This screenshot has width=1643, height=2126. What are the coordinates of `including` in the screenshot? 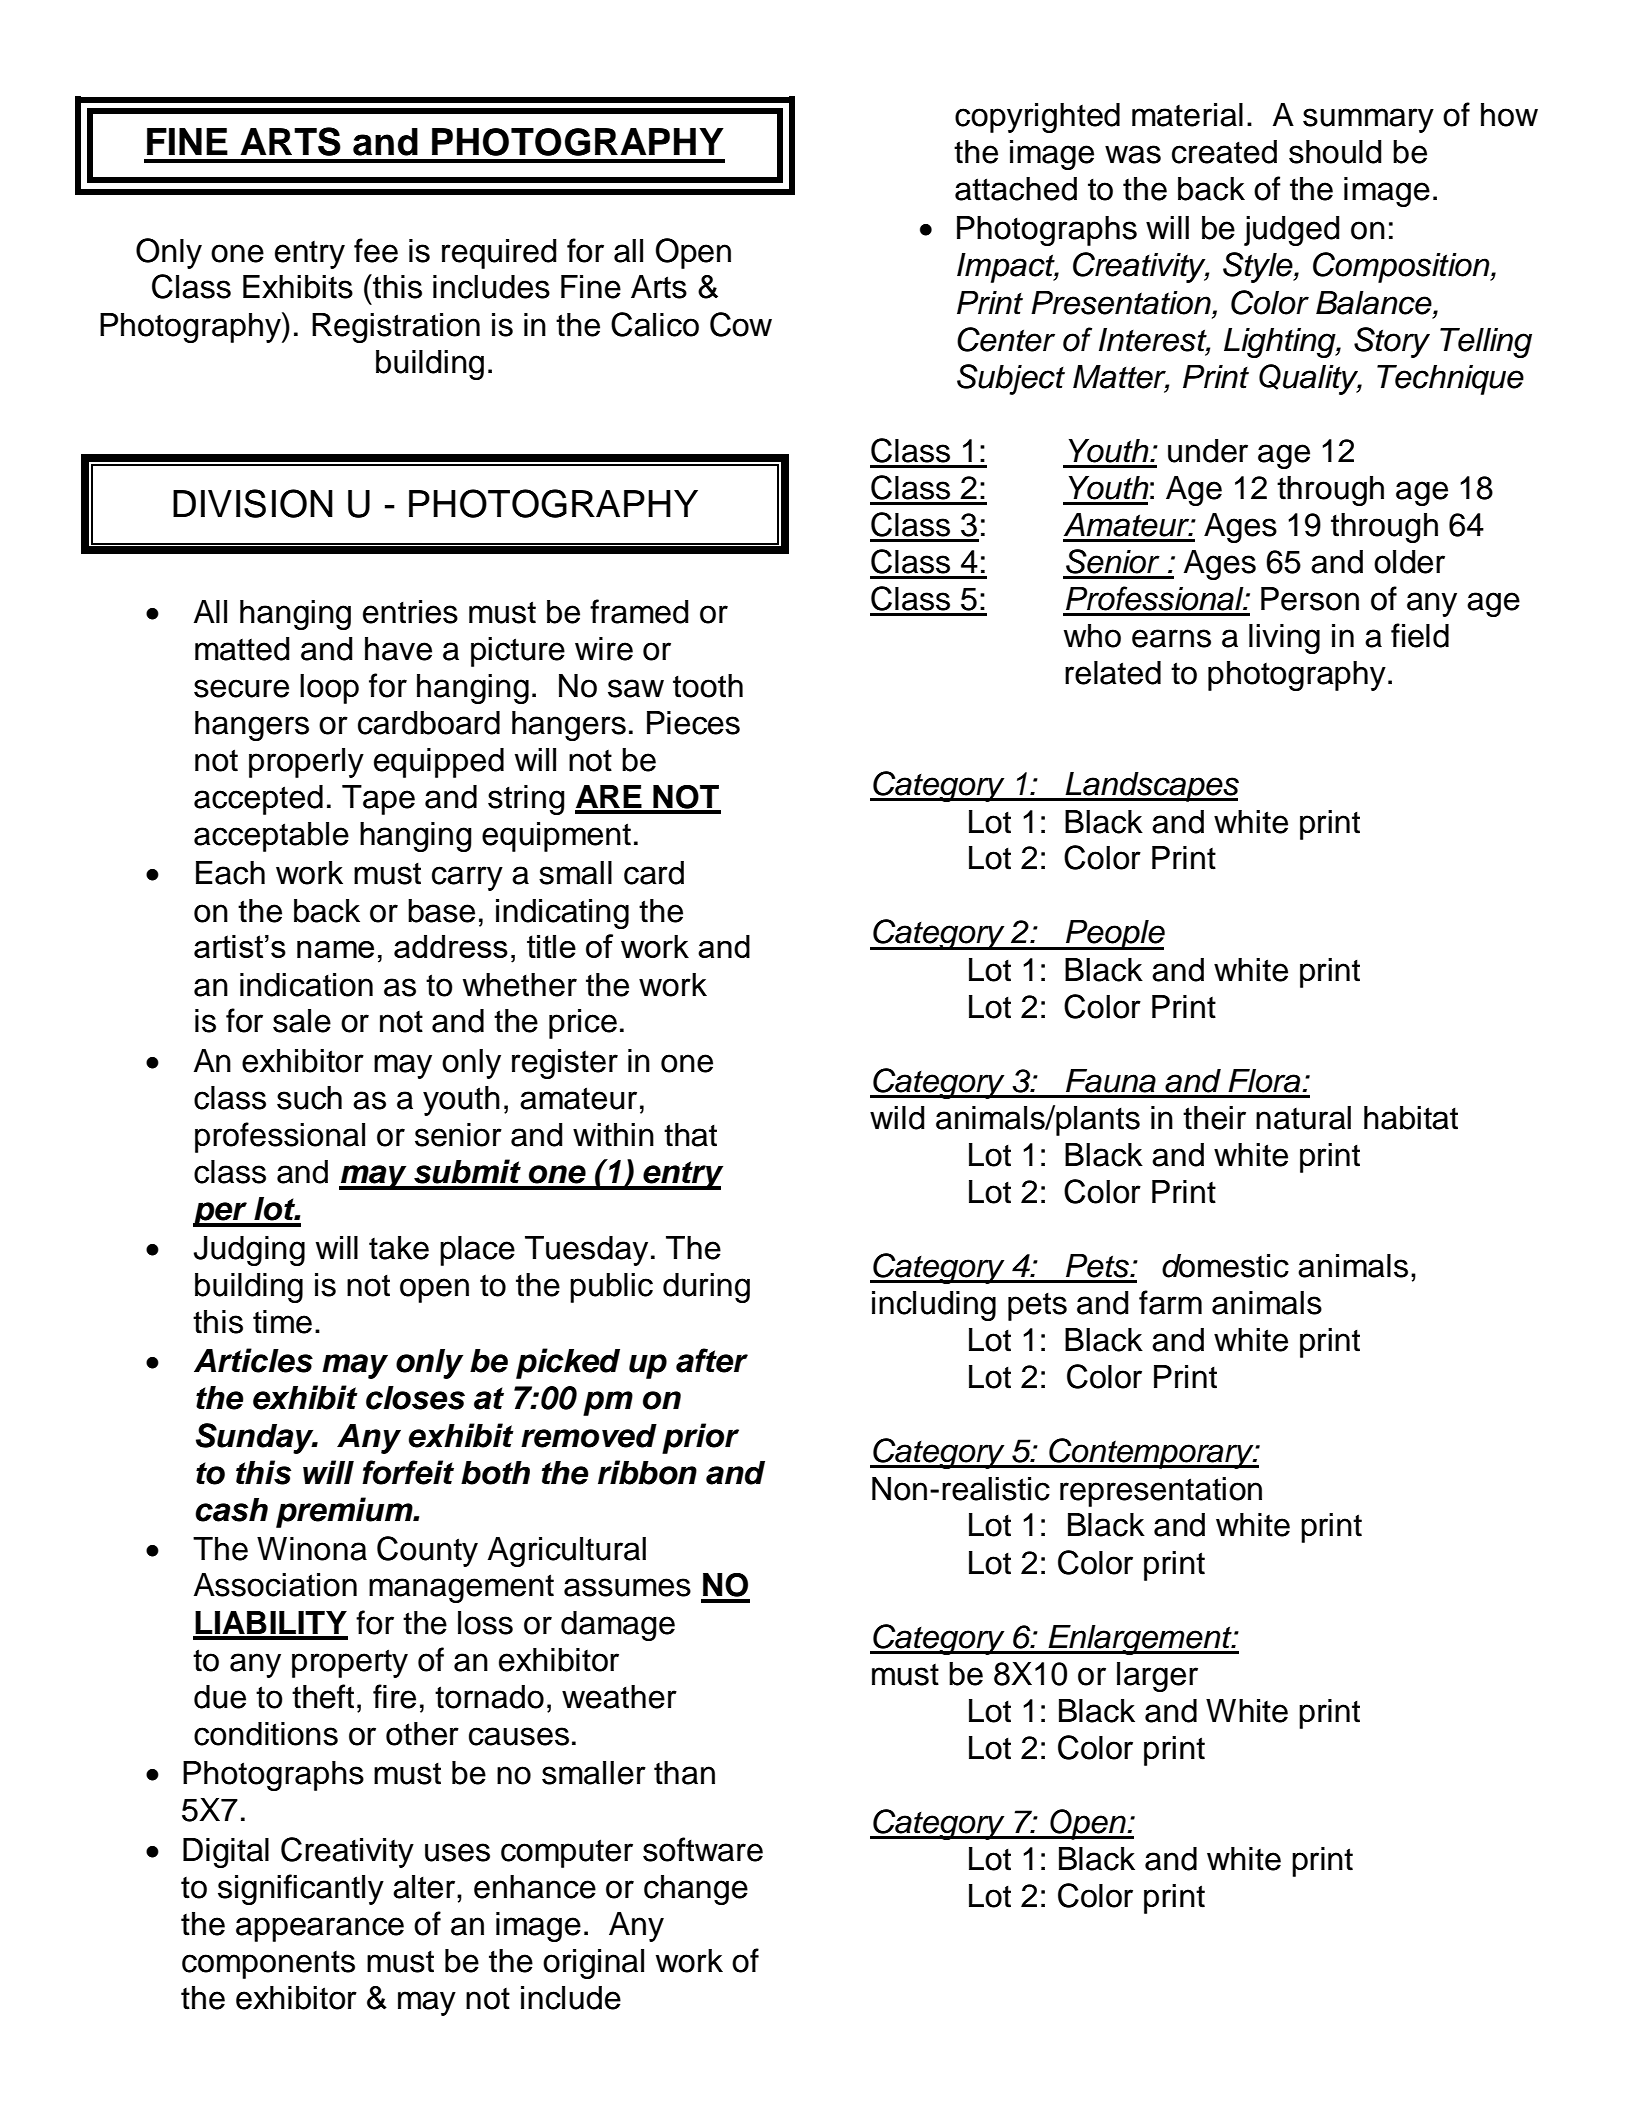 It's located at (934, 1306).
